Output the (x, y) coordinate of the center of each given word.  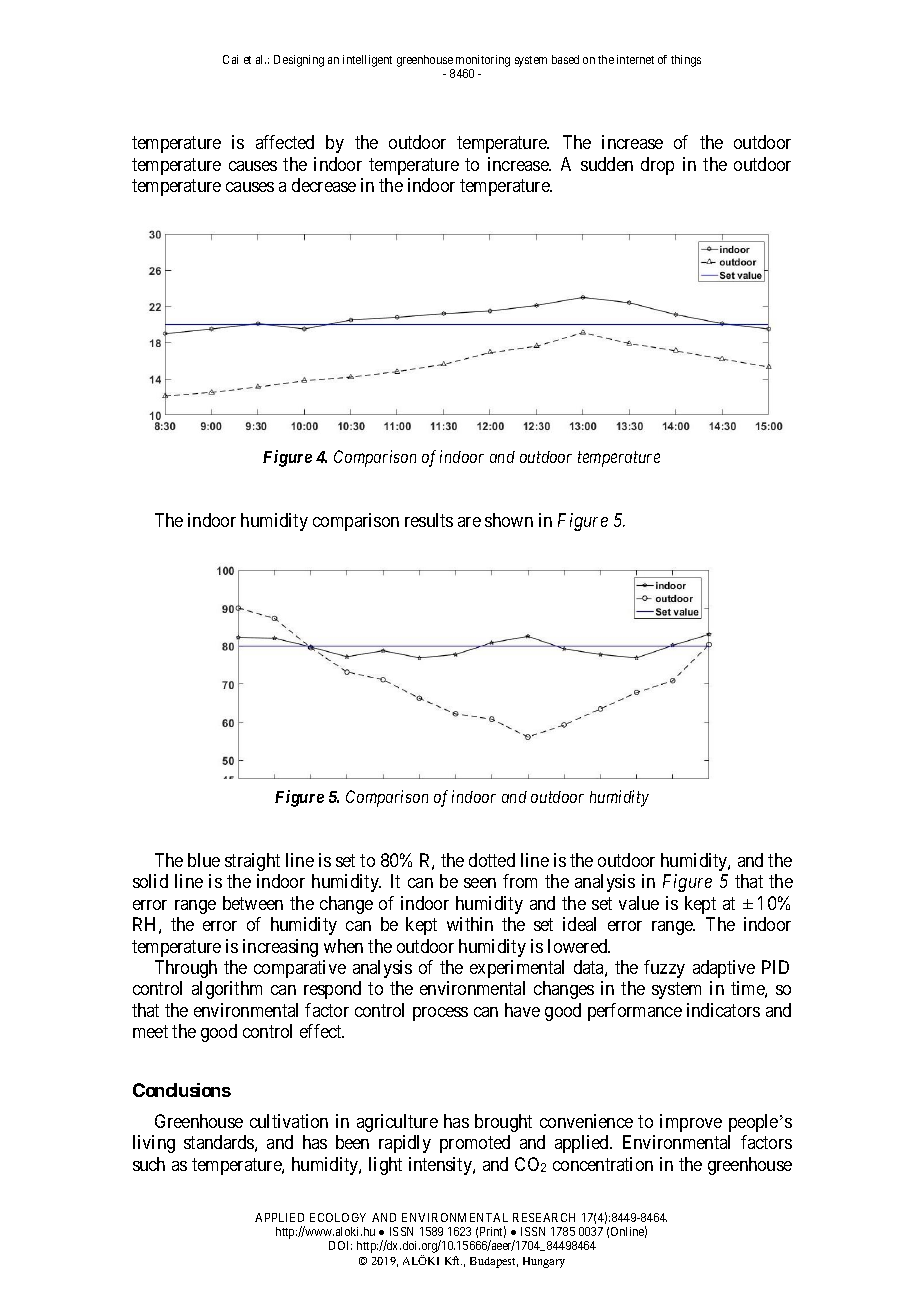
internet (635, 59)
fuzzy (664, 969)
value (639, 903)
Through (186, 969)
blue (204, 860)
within (470, 924)
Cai (230, 59)
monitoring (483, 62)
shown (509, 520)
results (429, 520)
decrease (324, 185)
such (149, 1164)
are (469, 522)
